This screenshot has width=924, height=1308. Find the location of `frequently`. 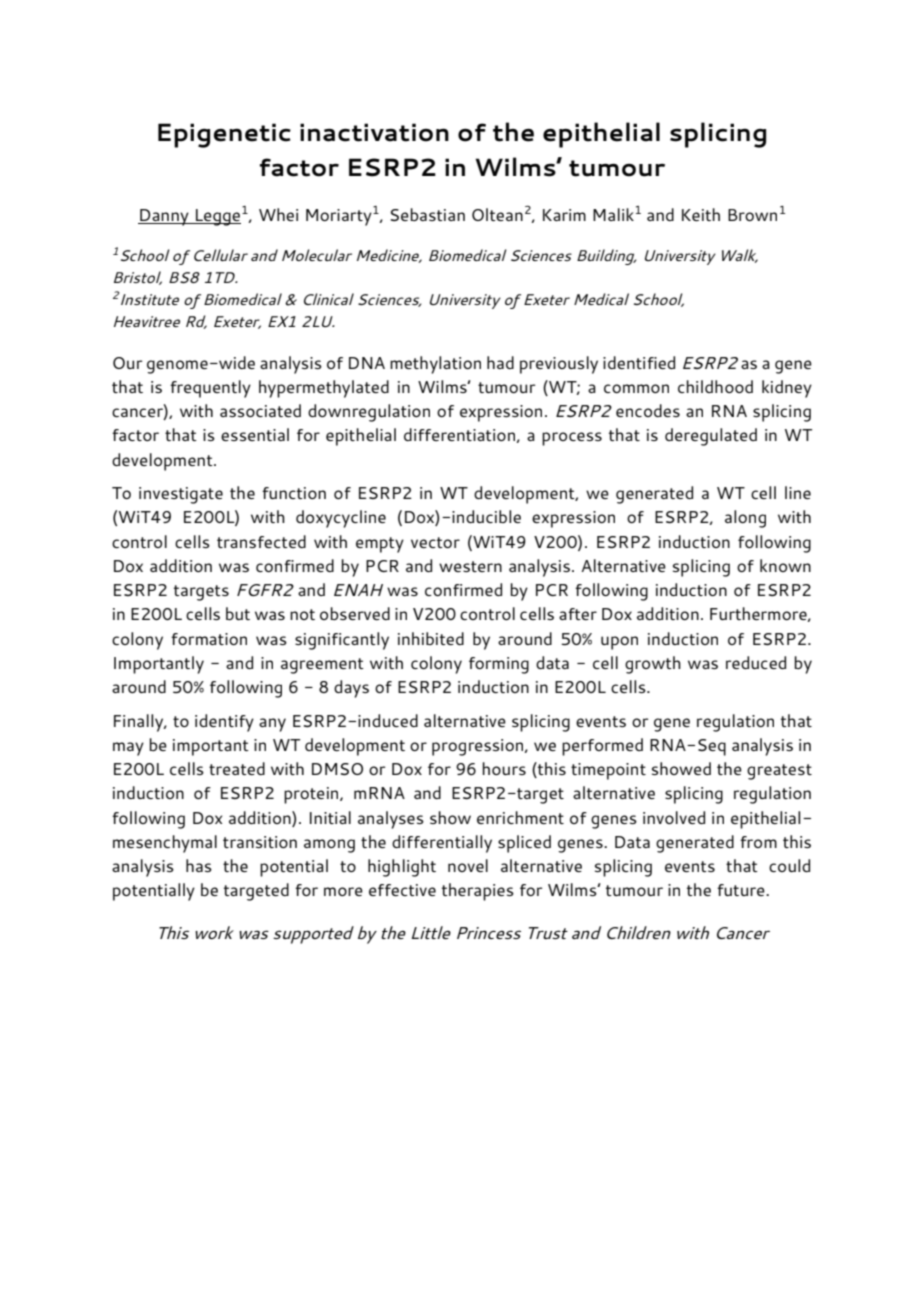

frequently is located at coordinates (210, 389).
